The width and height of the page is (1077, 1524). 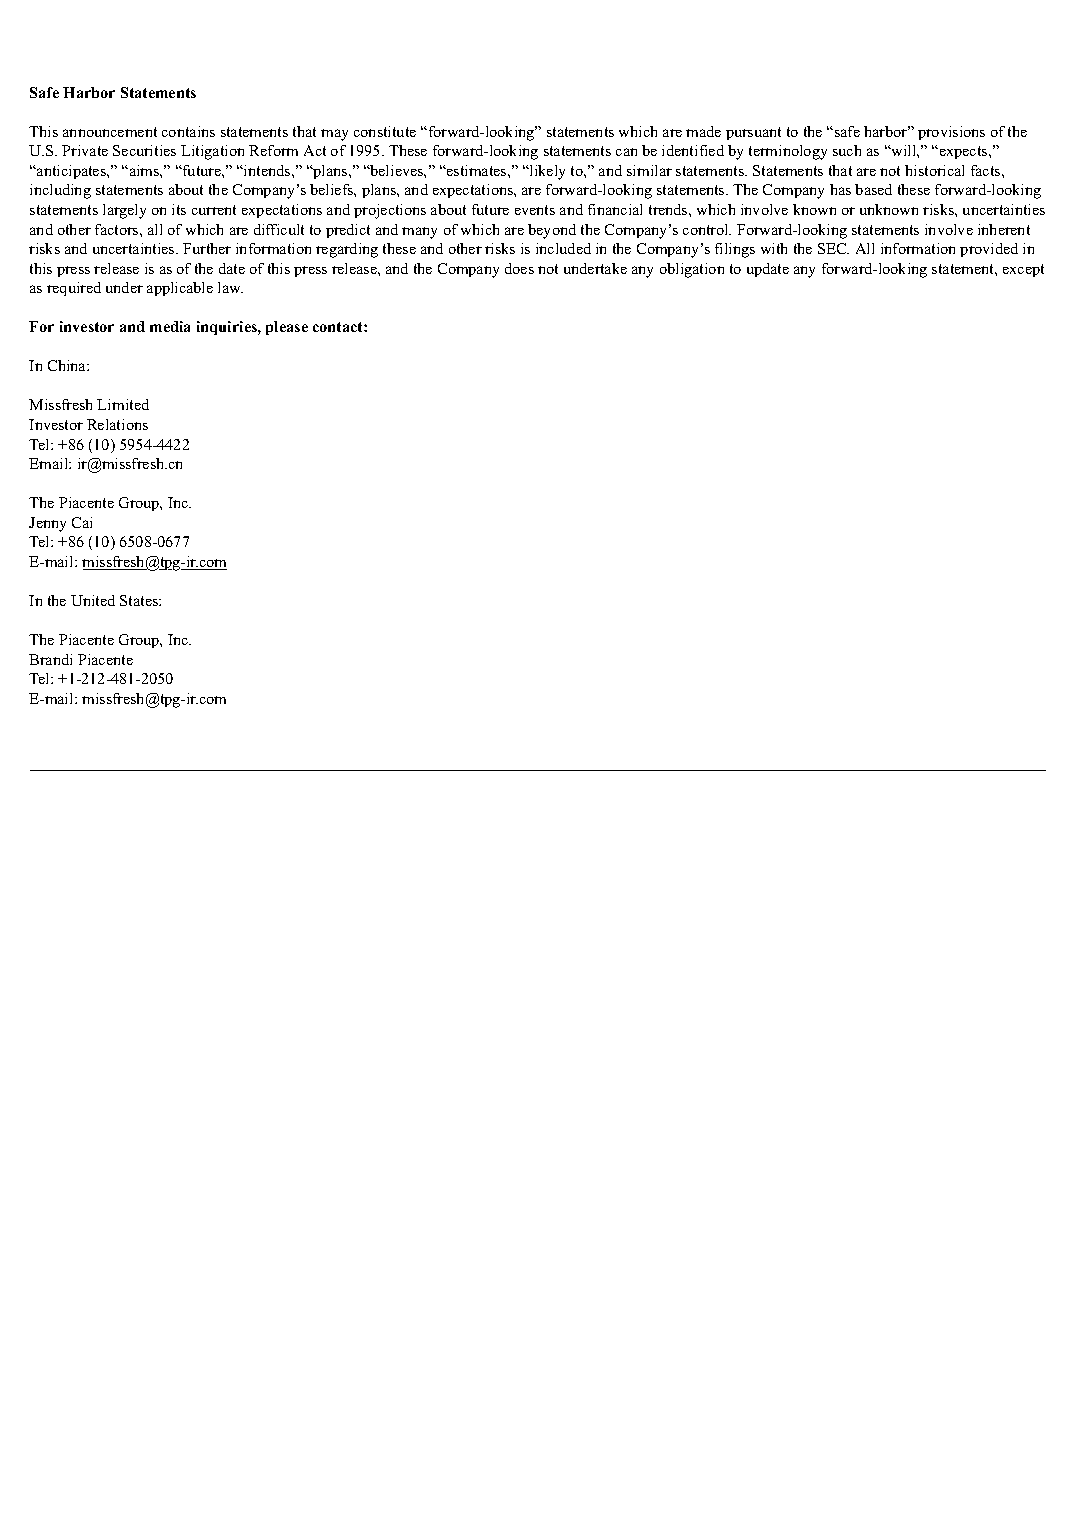 What do you see at coordinates (626, 152) in the page?
I see `can` at bounding box center [626, 152].
